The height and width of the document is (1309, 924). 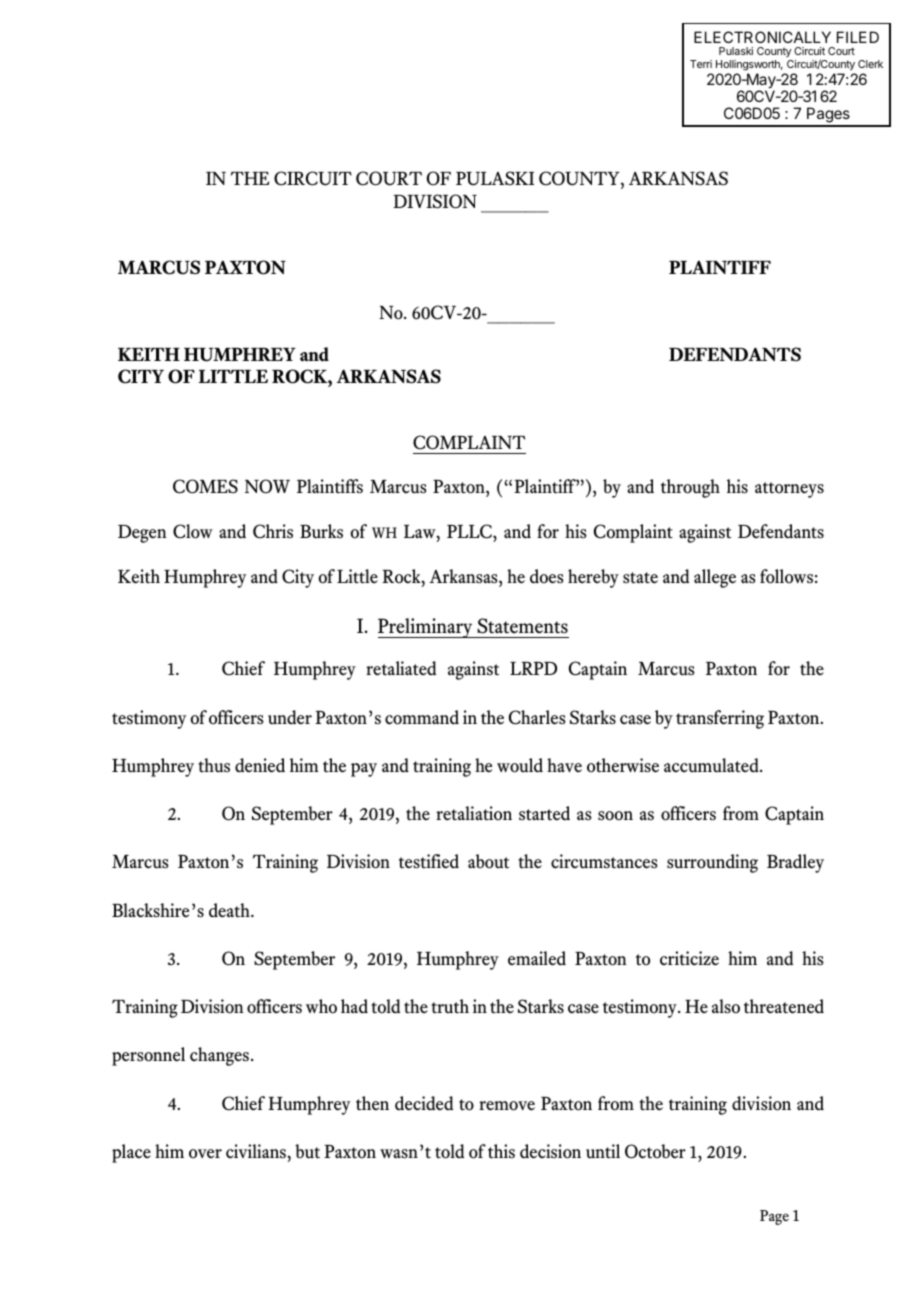 I want to click on Terri, so click(x=701, y=64).
